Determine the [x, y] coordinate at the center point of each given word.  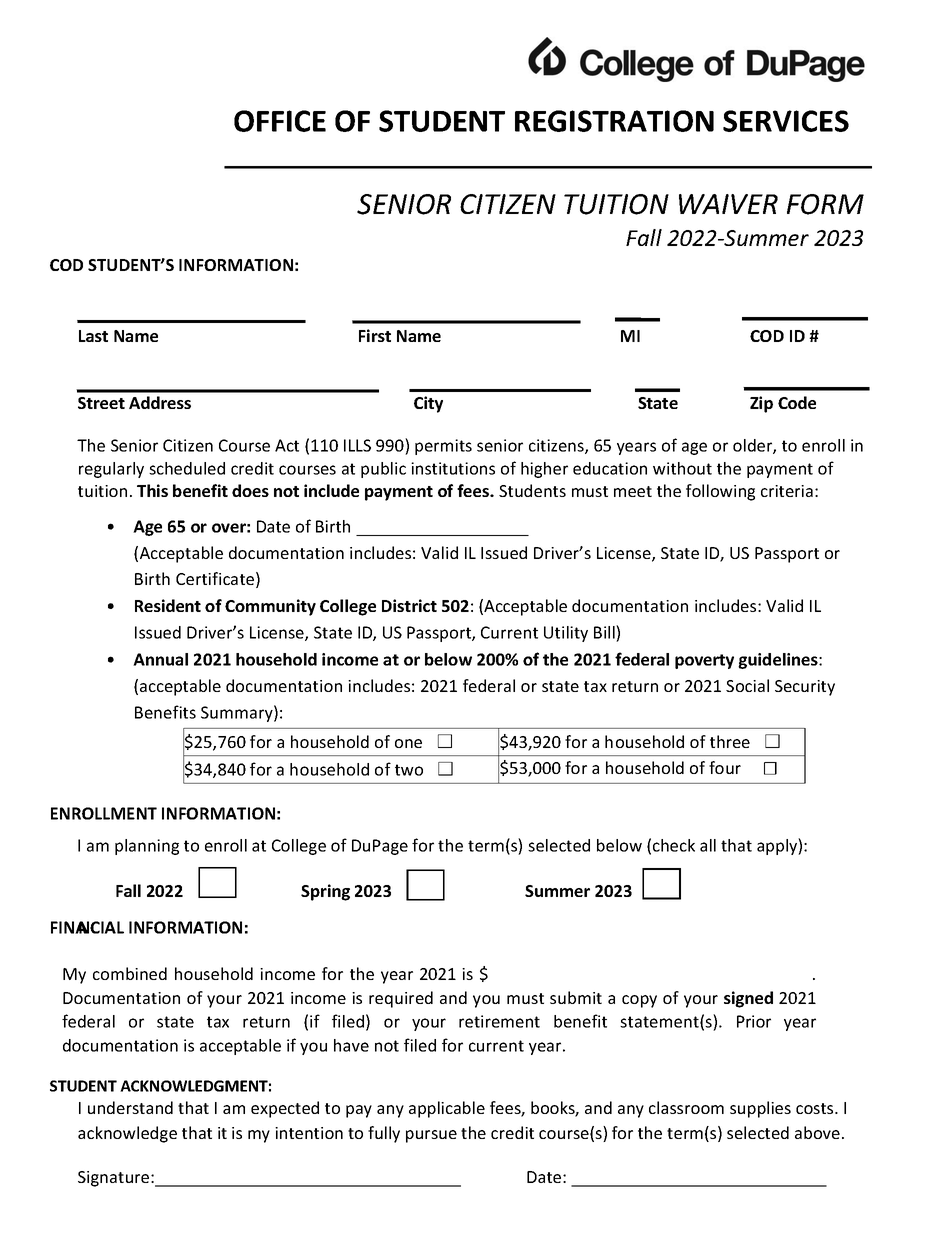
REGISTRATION [614, 121]
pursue [431, 1136]
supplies [760, 1109]
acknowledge [127, 1134]
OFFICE [280, 121]
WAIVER [728, 204]
